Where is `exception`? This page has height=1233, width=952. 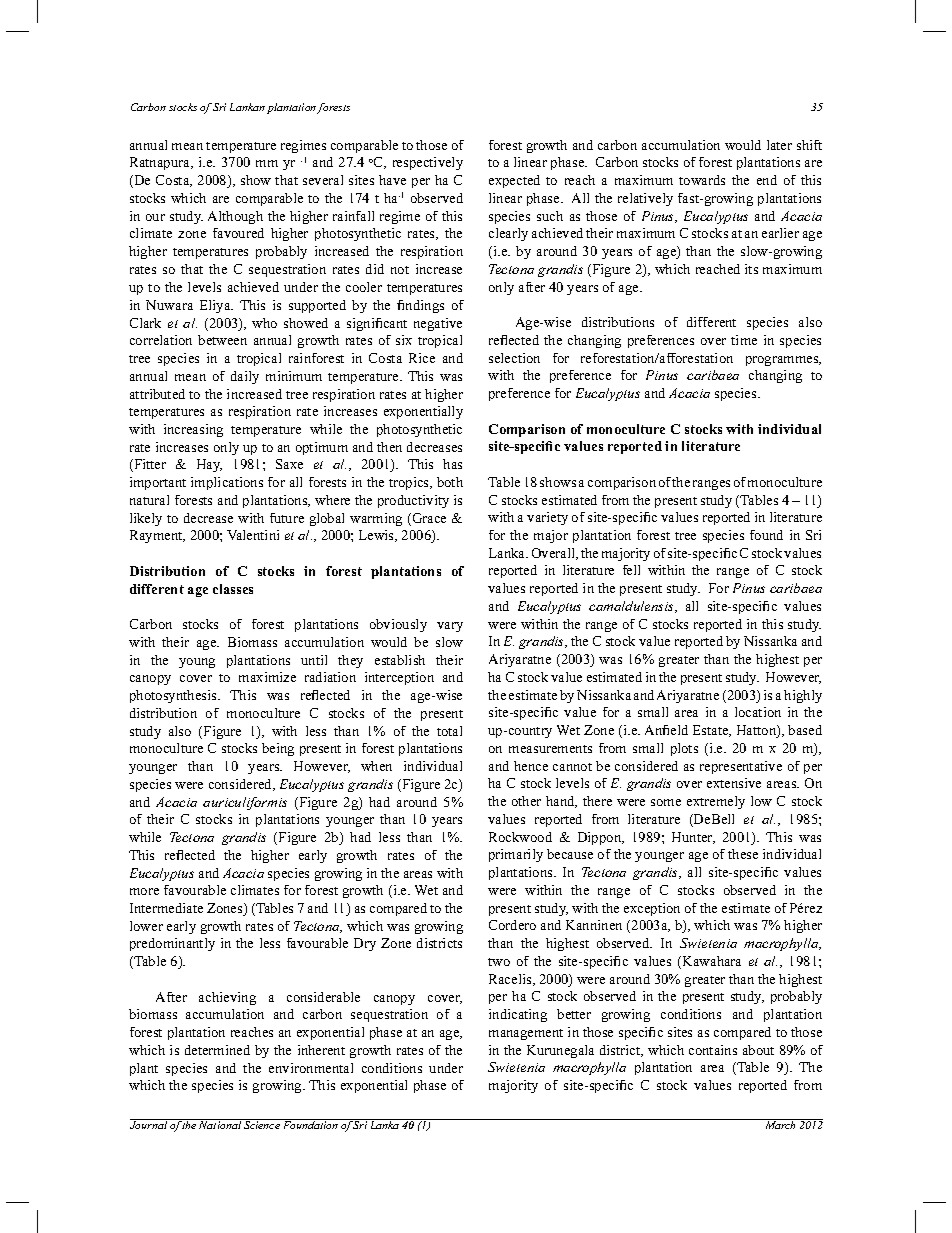 exception is located at coordinates (652, 909).
